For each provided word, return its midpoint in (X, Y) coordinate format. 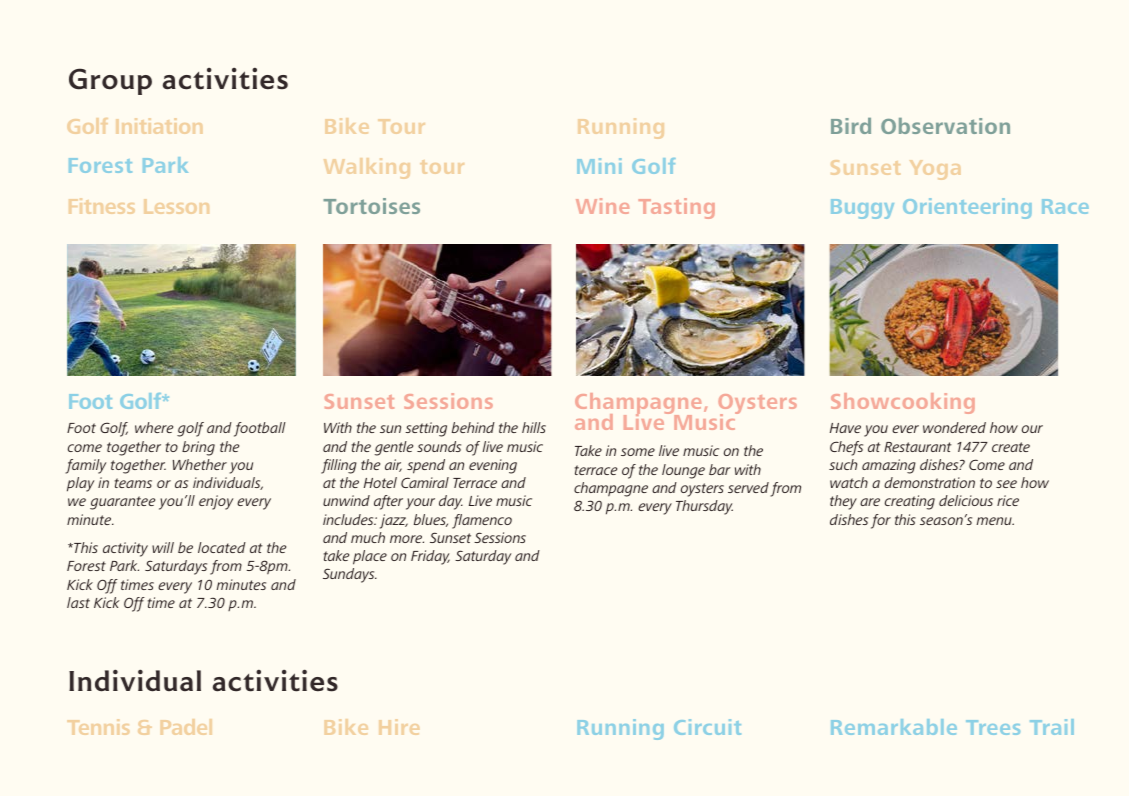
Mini (599, 166)
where (154, 427)
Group (110, 81)
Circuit (707, 727)
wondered (954, 427)
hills (534, 427)
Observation (945, 126)
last (78, 602)
